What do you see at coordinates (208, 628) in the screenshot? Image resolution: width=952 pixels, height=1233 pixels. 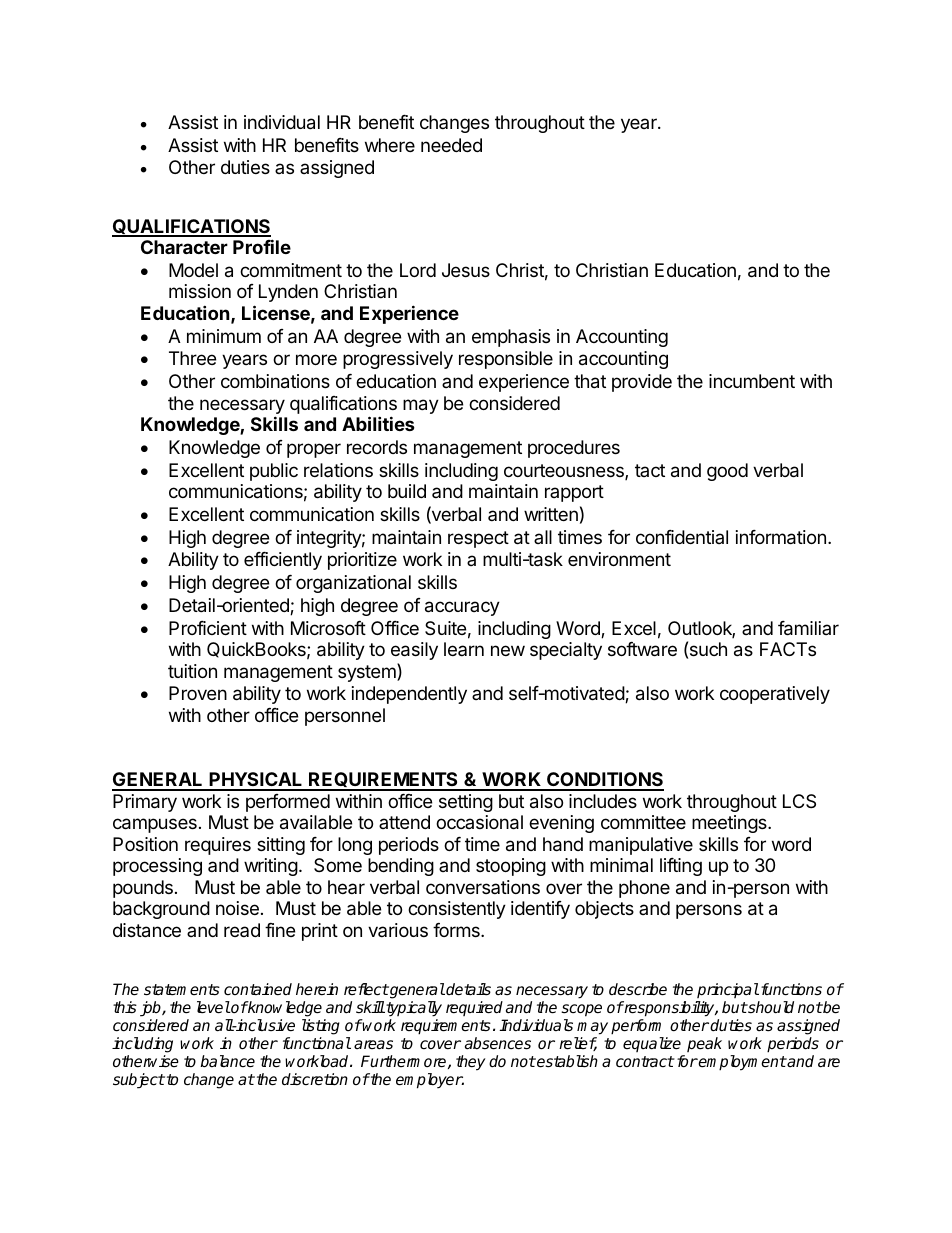 I see `Proficient` at bounding box center [208, 628].
